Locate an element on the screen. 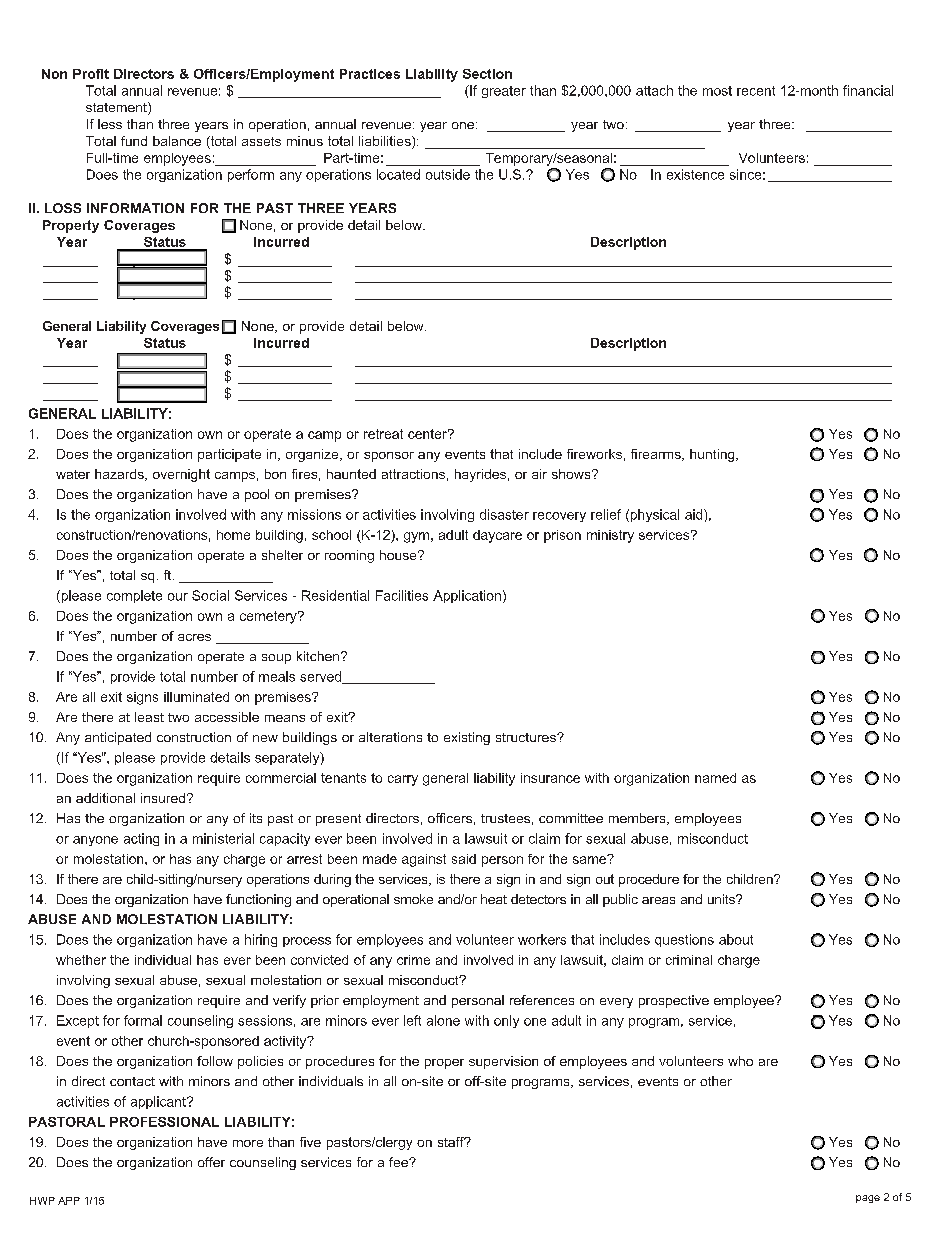  greater is located at coordinates (504, 92).
